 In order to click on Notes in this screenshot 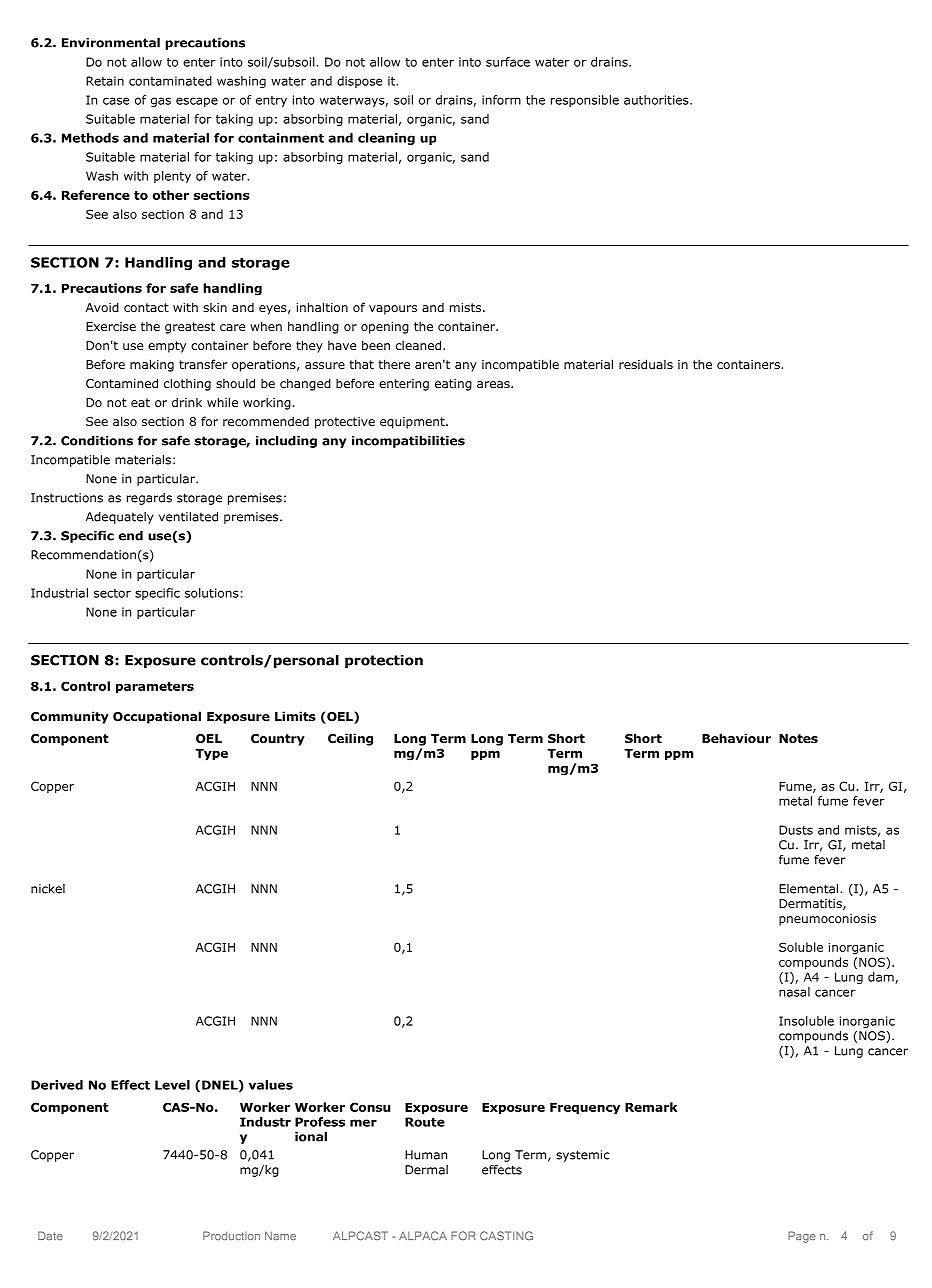, I will do `click(798, 738)`.
